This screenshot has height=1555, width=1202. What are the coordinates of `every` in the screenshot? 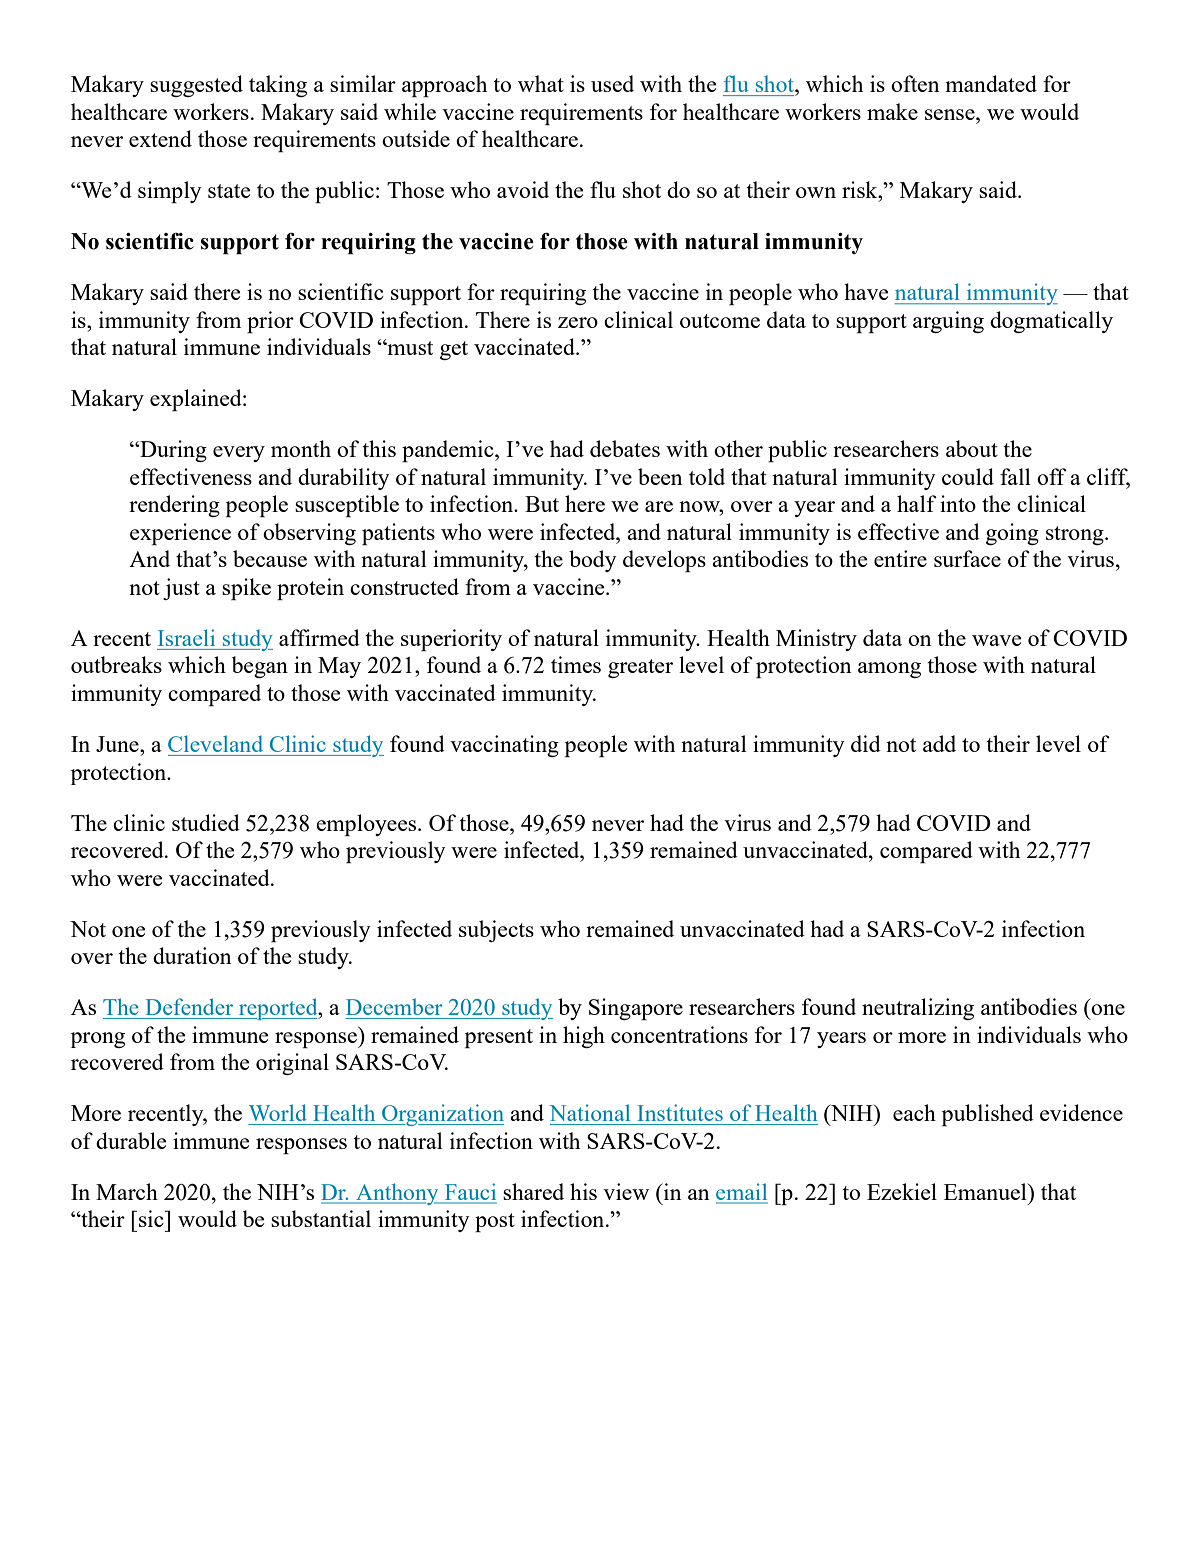 It's located at (239, 454).
